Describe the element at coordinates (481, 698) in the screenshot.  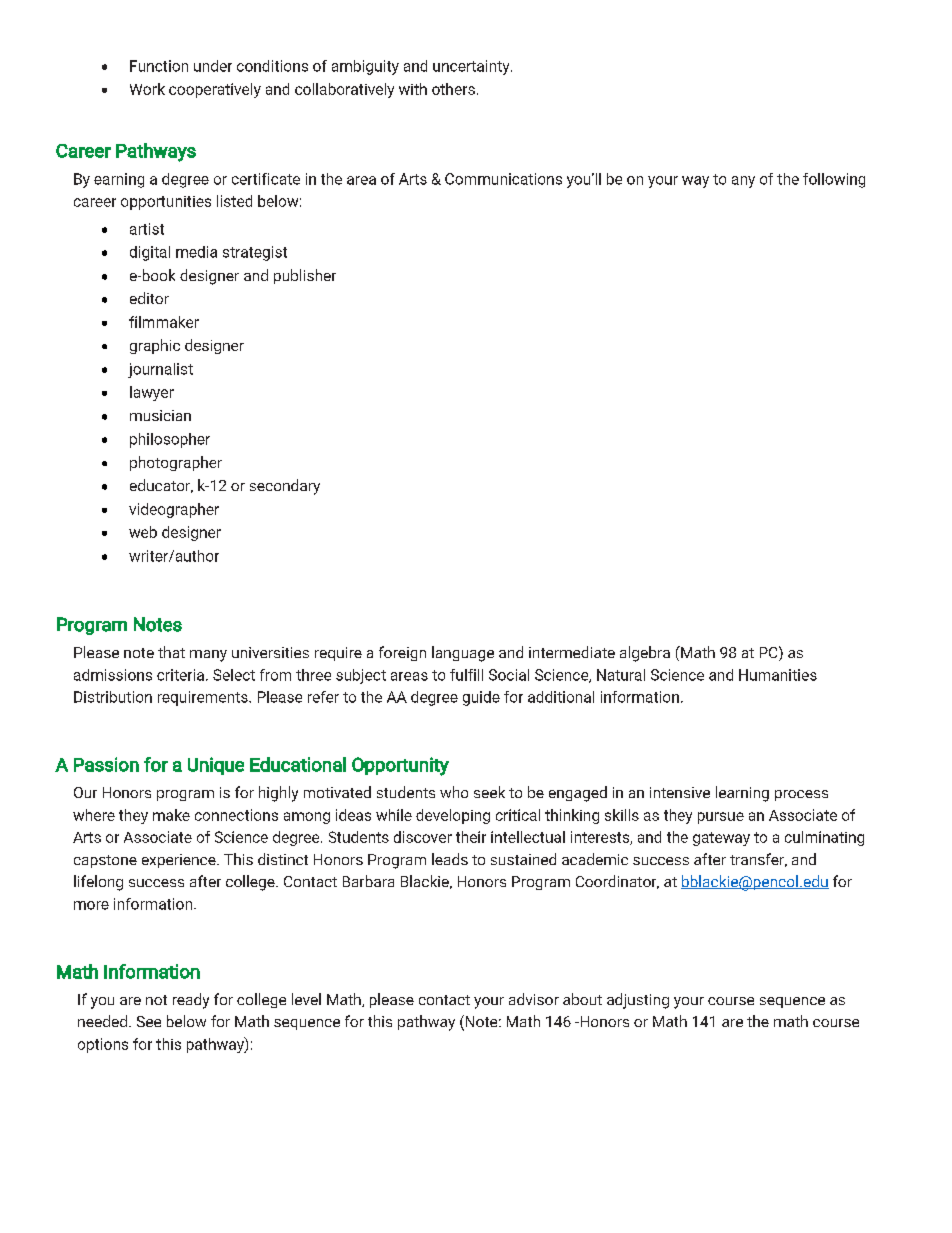
I see `guide` at that location.
